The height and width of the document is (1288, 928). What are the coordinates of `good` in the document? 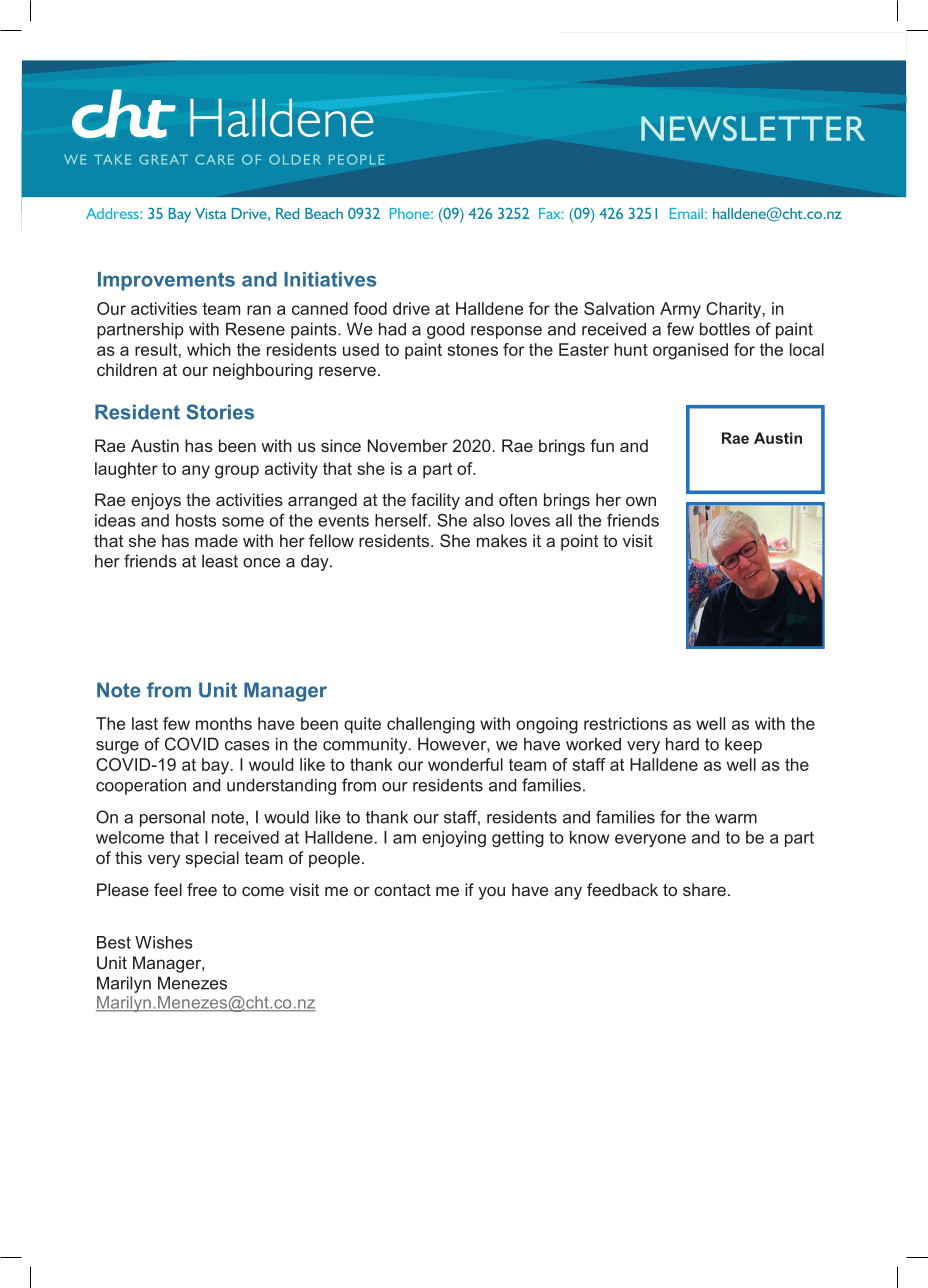 It's located at (445, 330).
